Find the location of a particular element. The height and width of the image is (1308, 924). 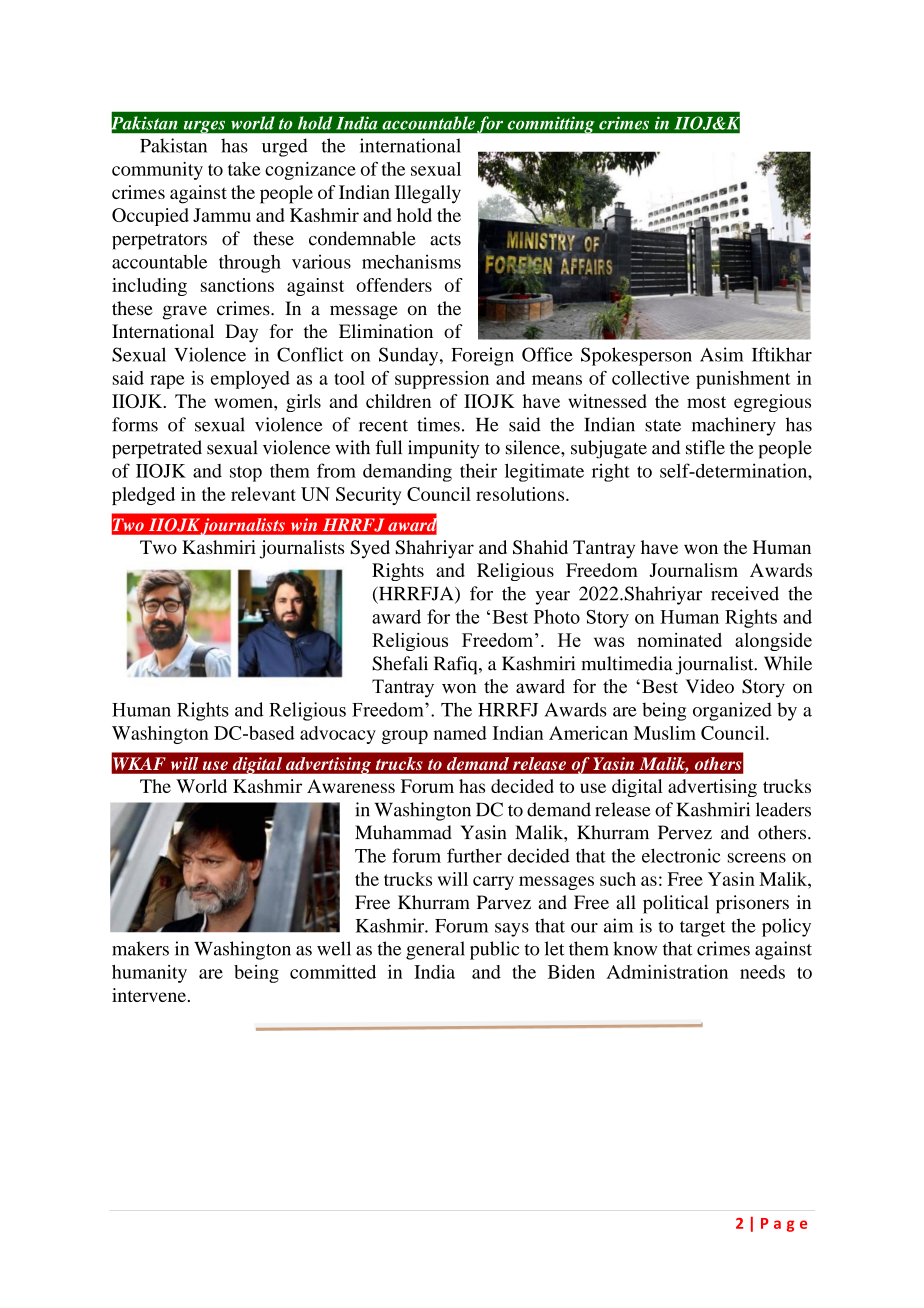

take is located at coordinates (244, 169).
